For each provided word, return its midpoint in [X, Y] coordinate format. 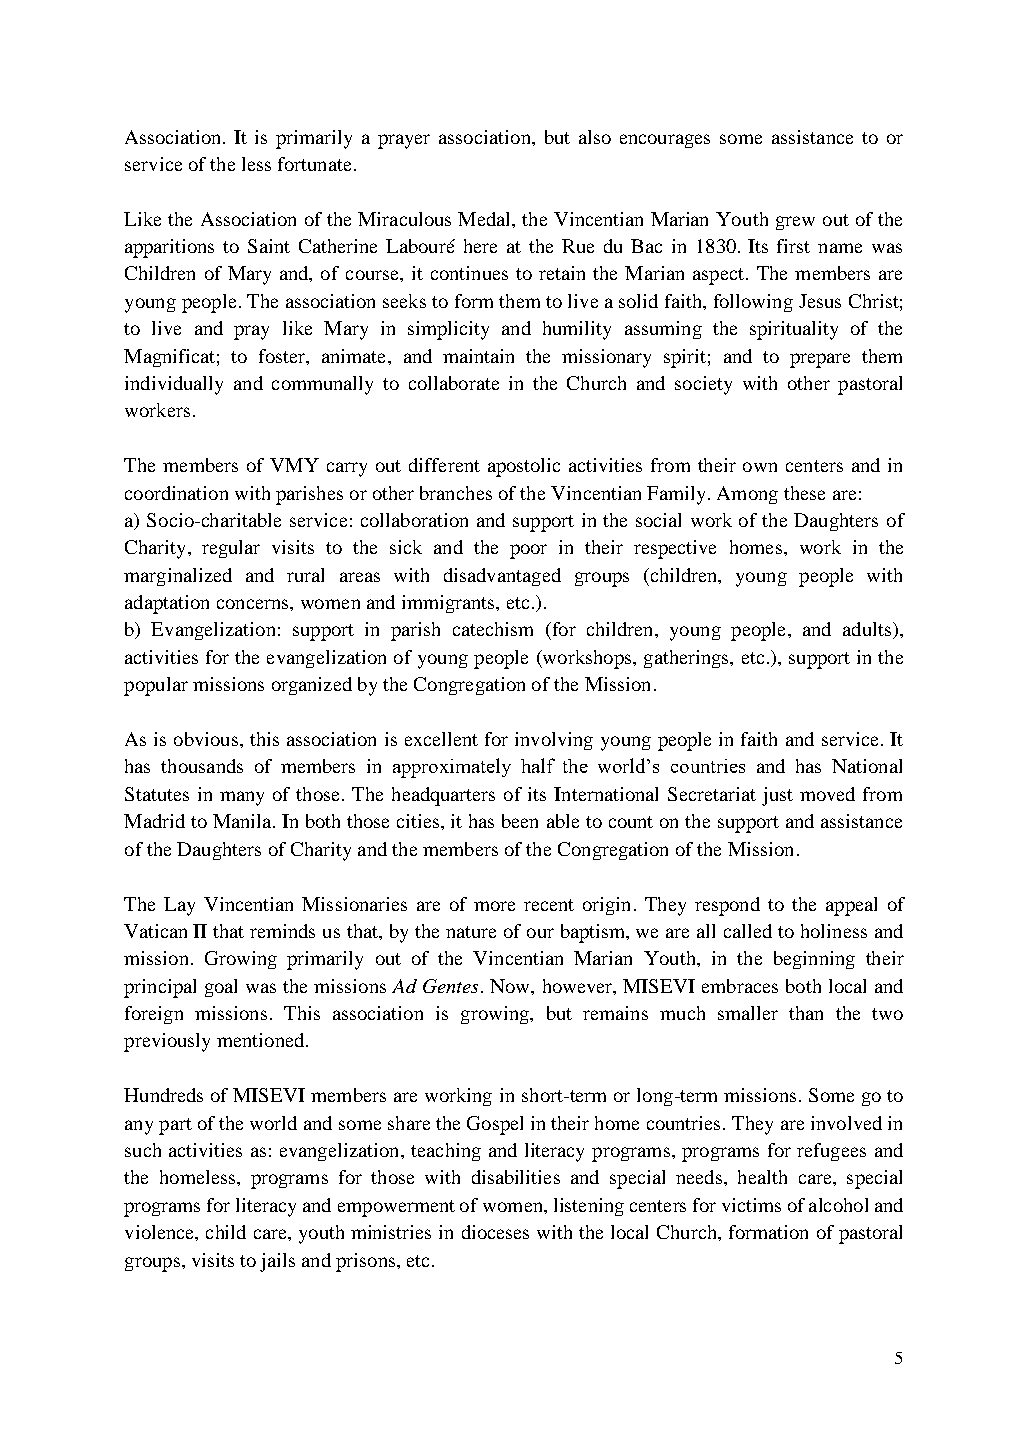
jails [277, 1262]
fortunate [314, 164]
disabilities [516, 1177]
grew [795, 223]
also [595, 137]
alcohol [838, 1205]
